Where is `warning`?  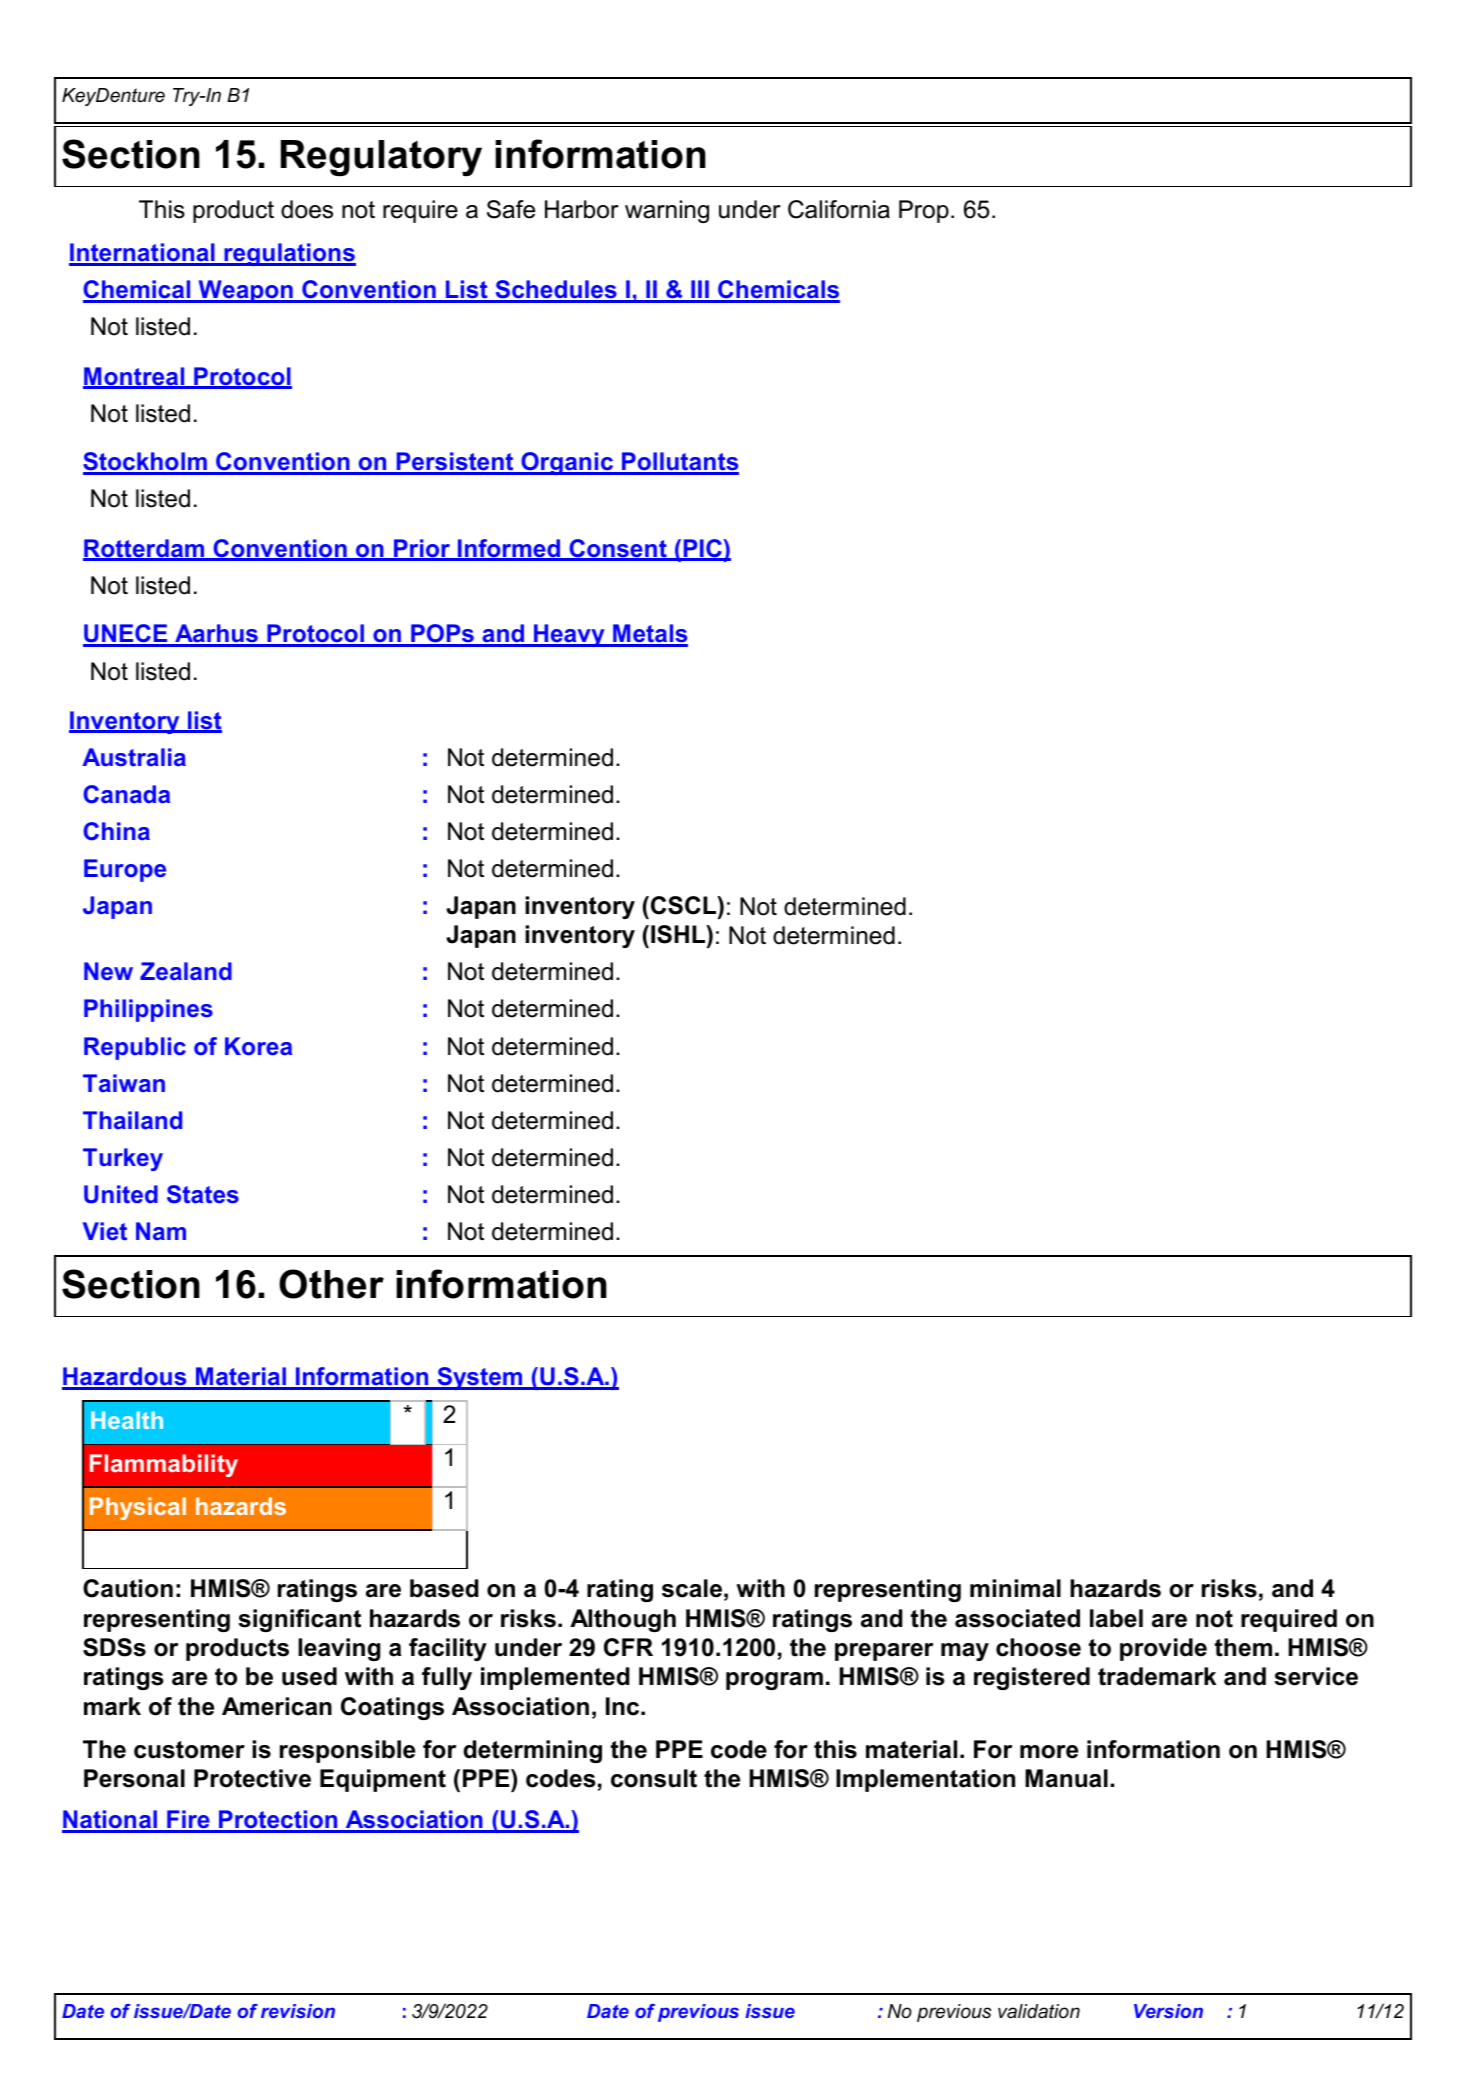
warning is located at coordinates (667, 211).
